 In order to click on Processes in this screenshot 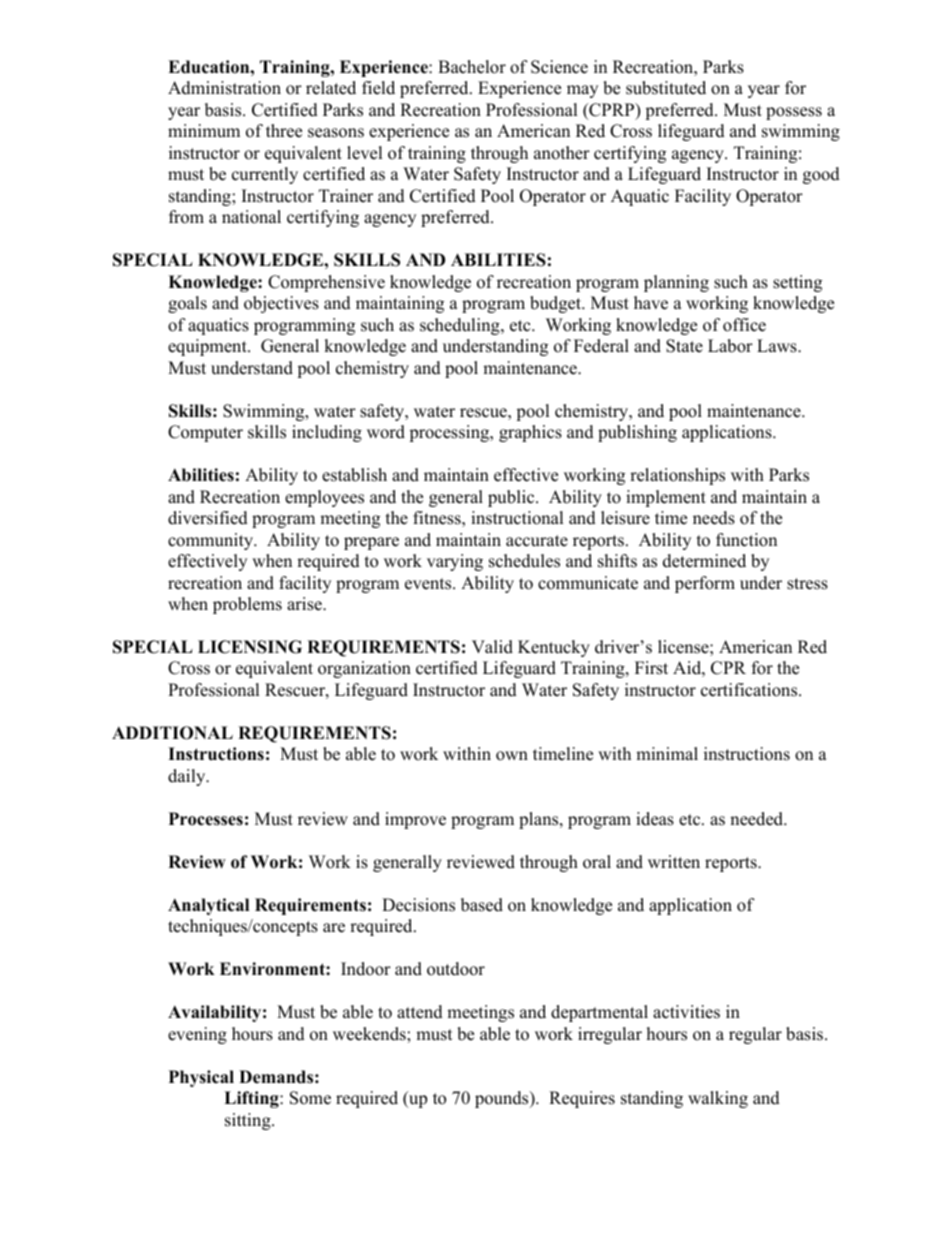, I will do `click(206, 819)`.
